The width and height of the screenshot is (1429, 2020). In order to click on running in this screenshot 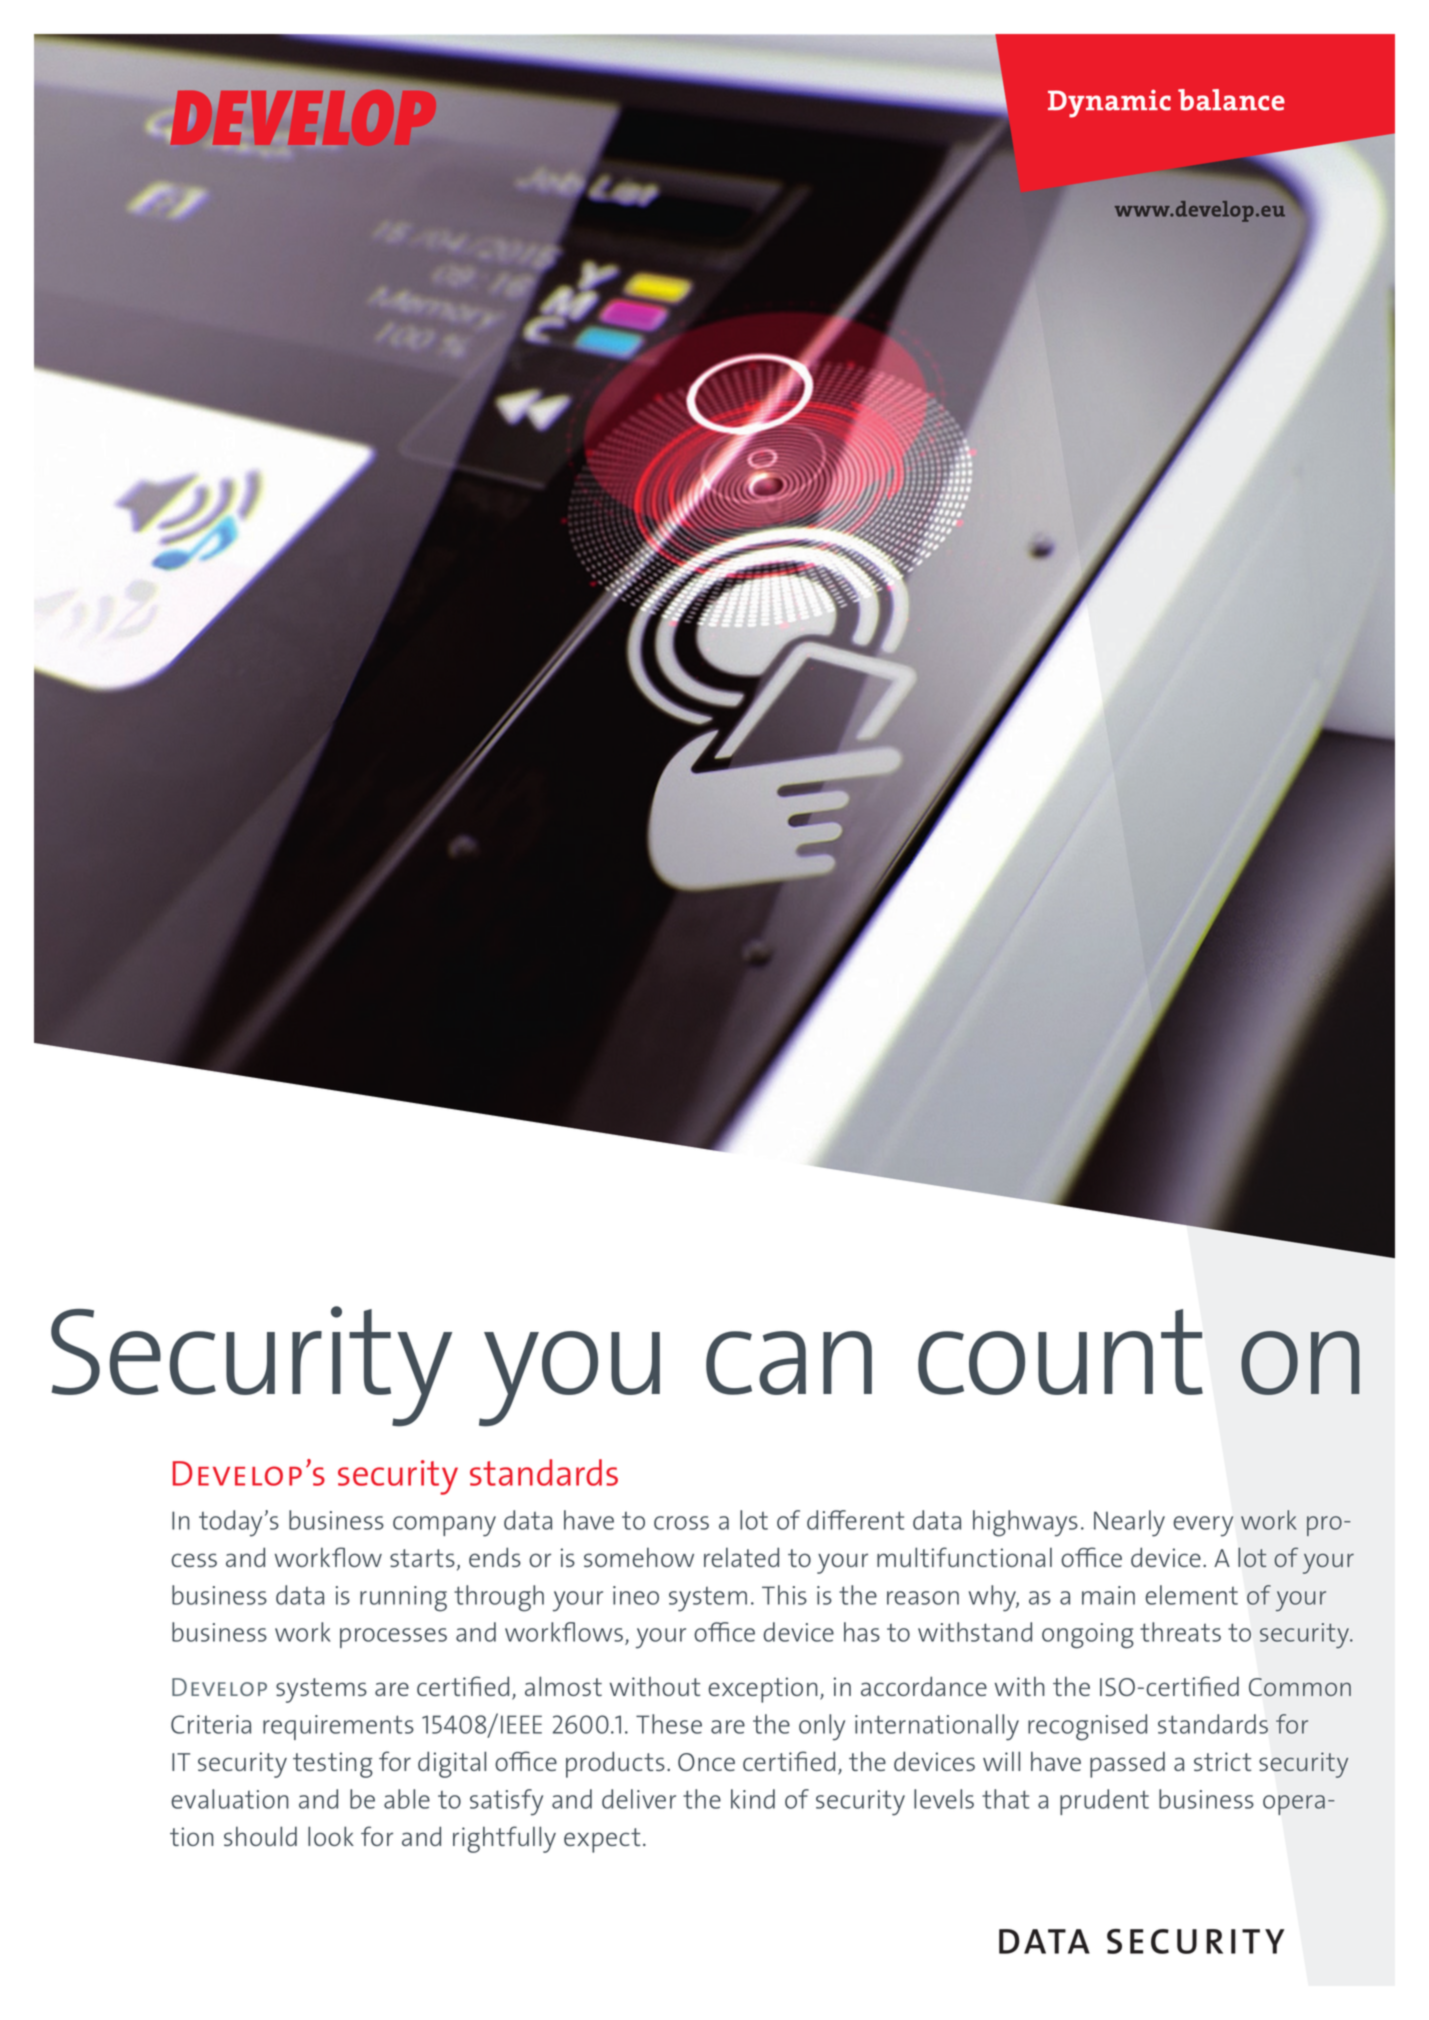, I will do `click(403, 1599)`.
